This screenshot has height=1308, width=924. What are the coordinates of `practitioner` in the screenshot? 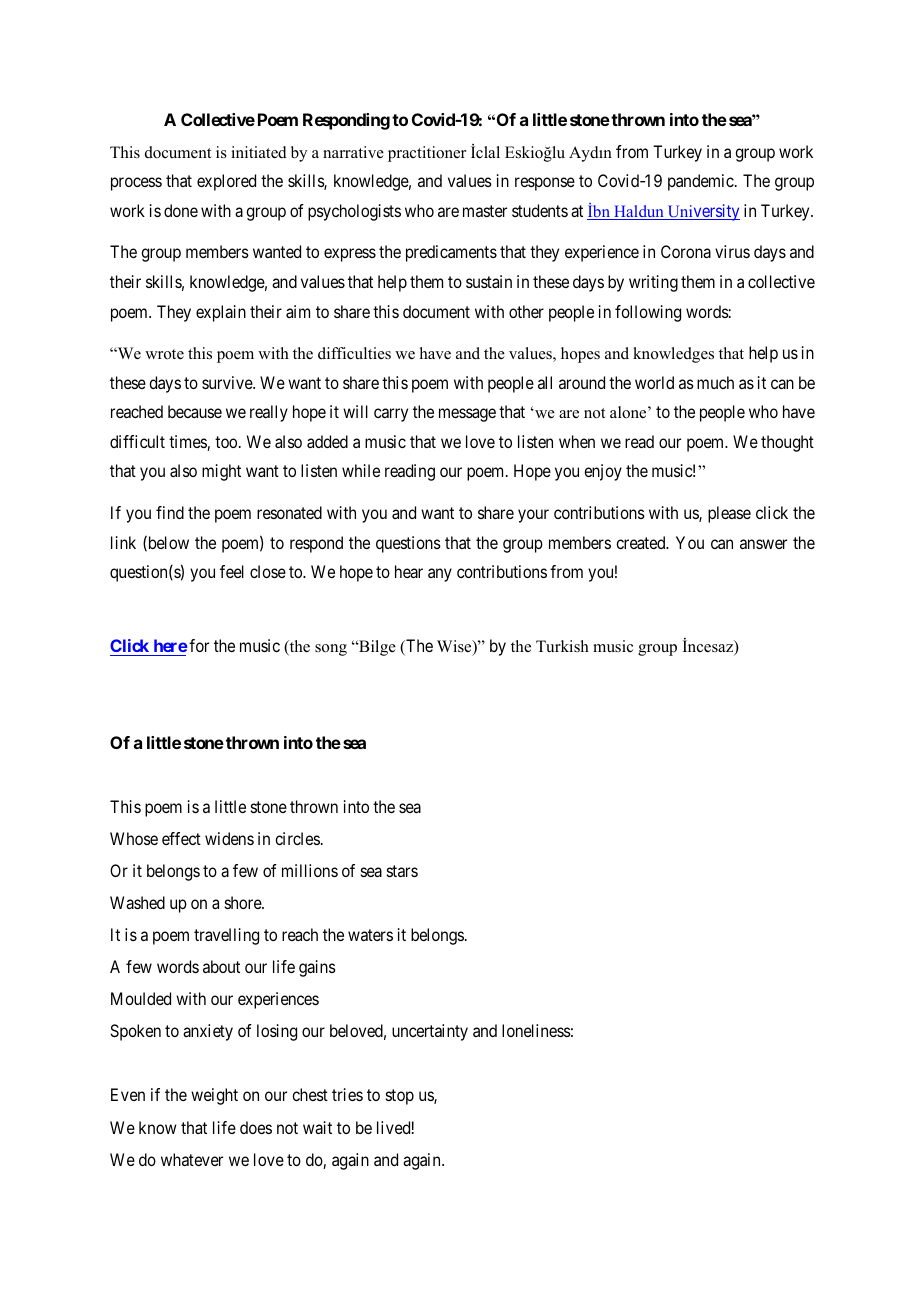 It's located at (427, 154).
